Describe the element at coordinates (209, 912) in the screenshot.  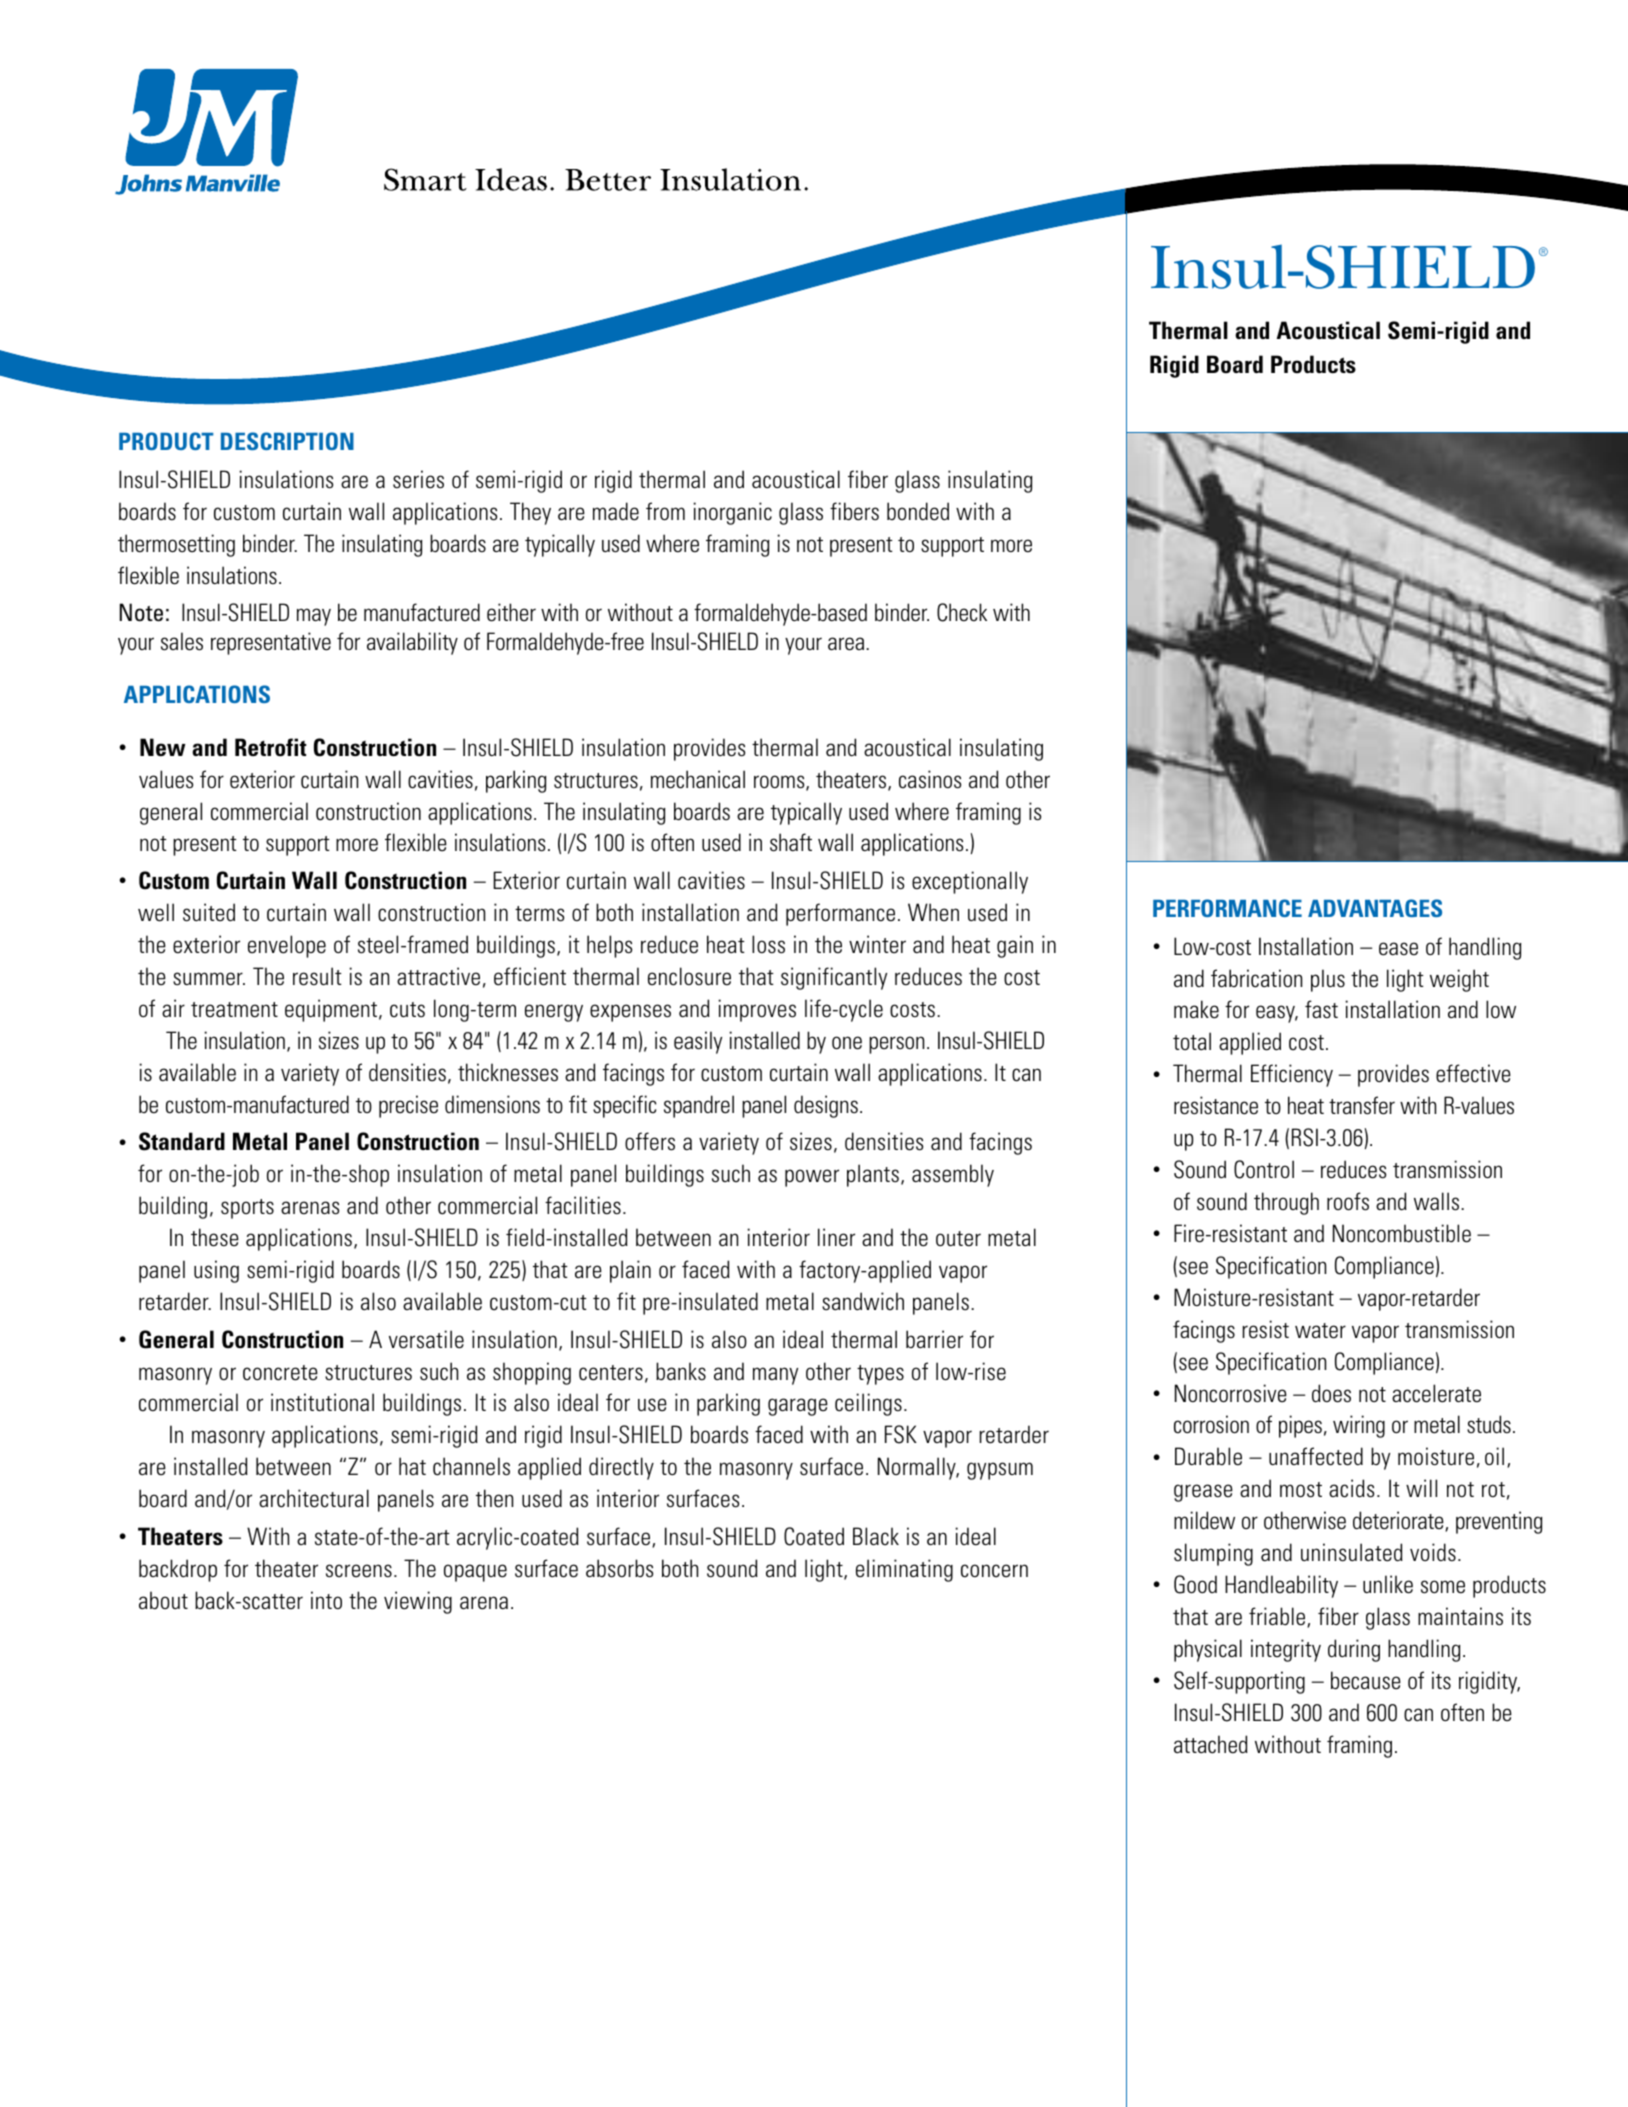
I see `suited` at that location.
